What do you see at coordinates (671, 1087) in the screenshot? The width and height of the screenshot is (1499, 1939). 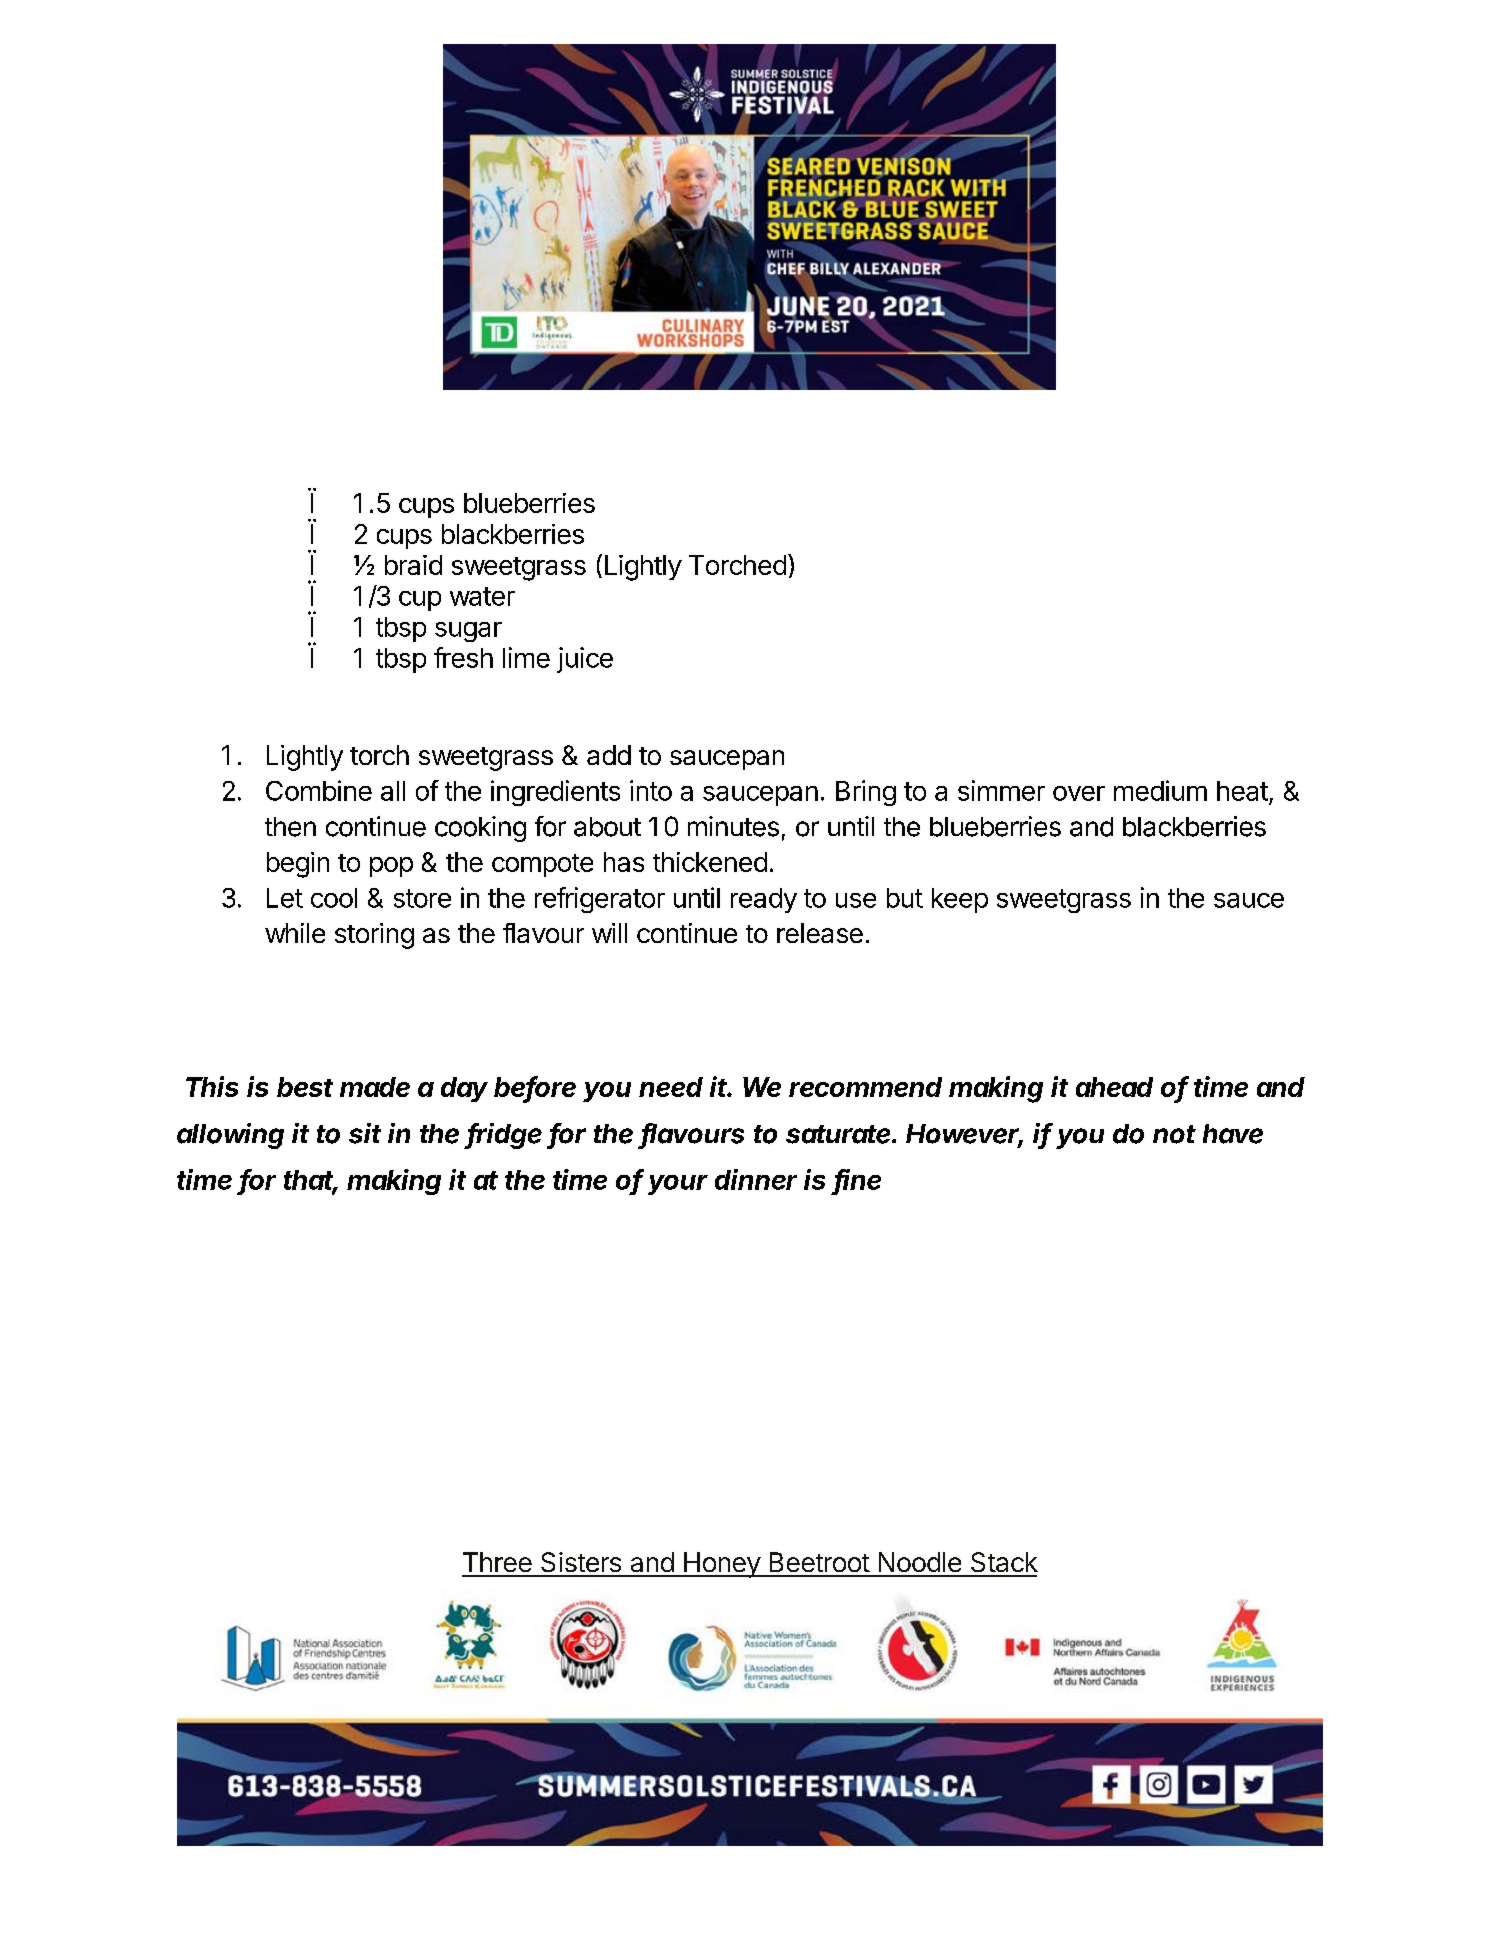 I see `need` at bounding box center [671, 1087].
